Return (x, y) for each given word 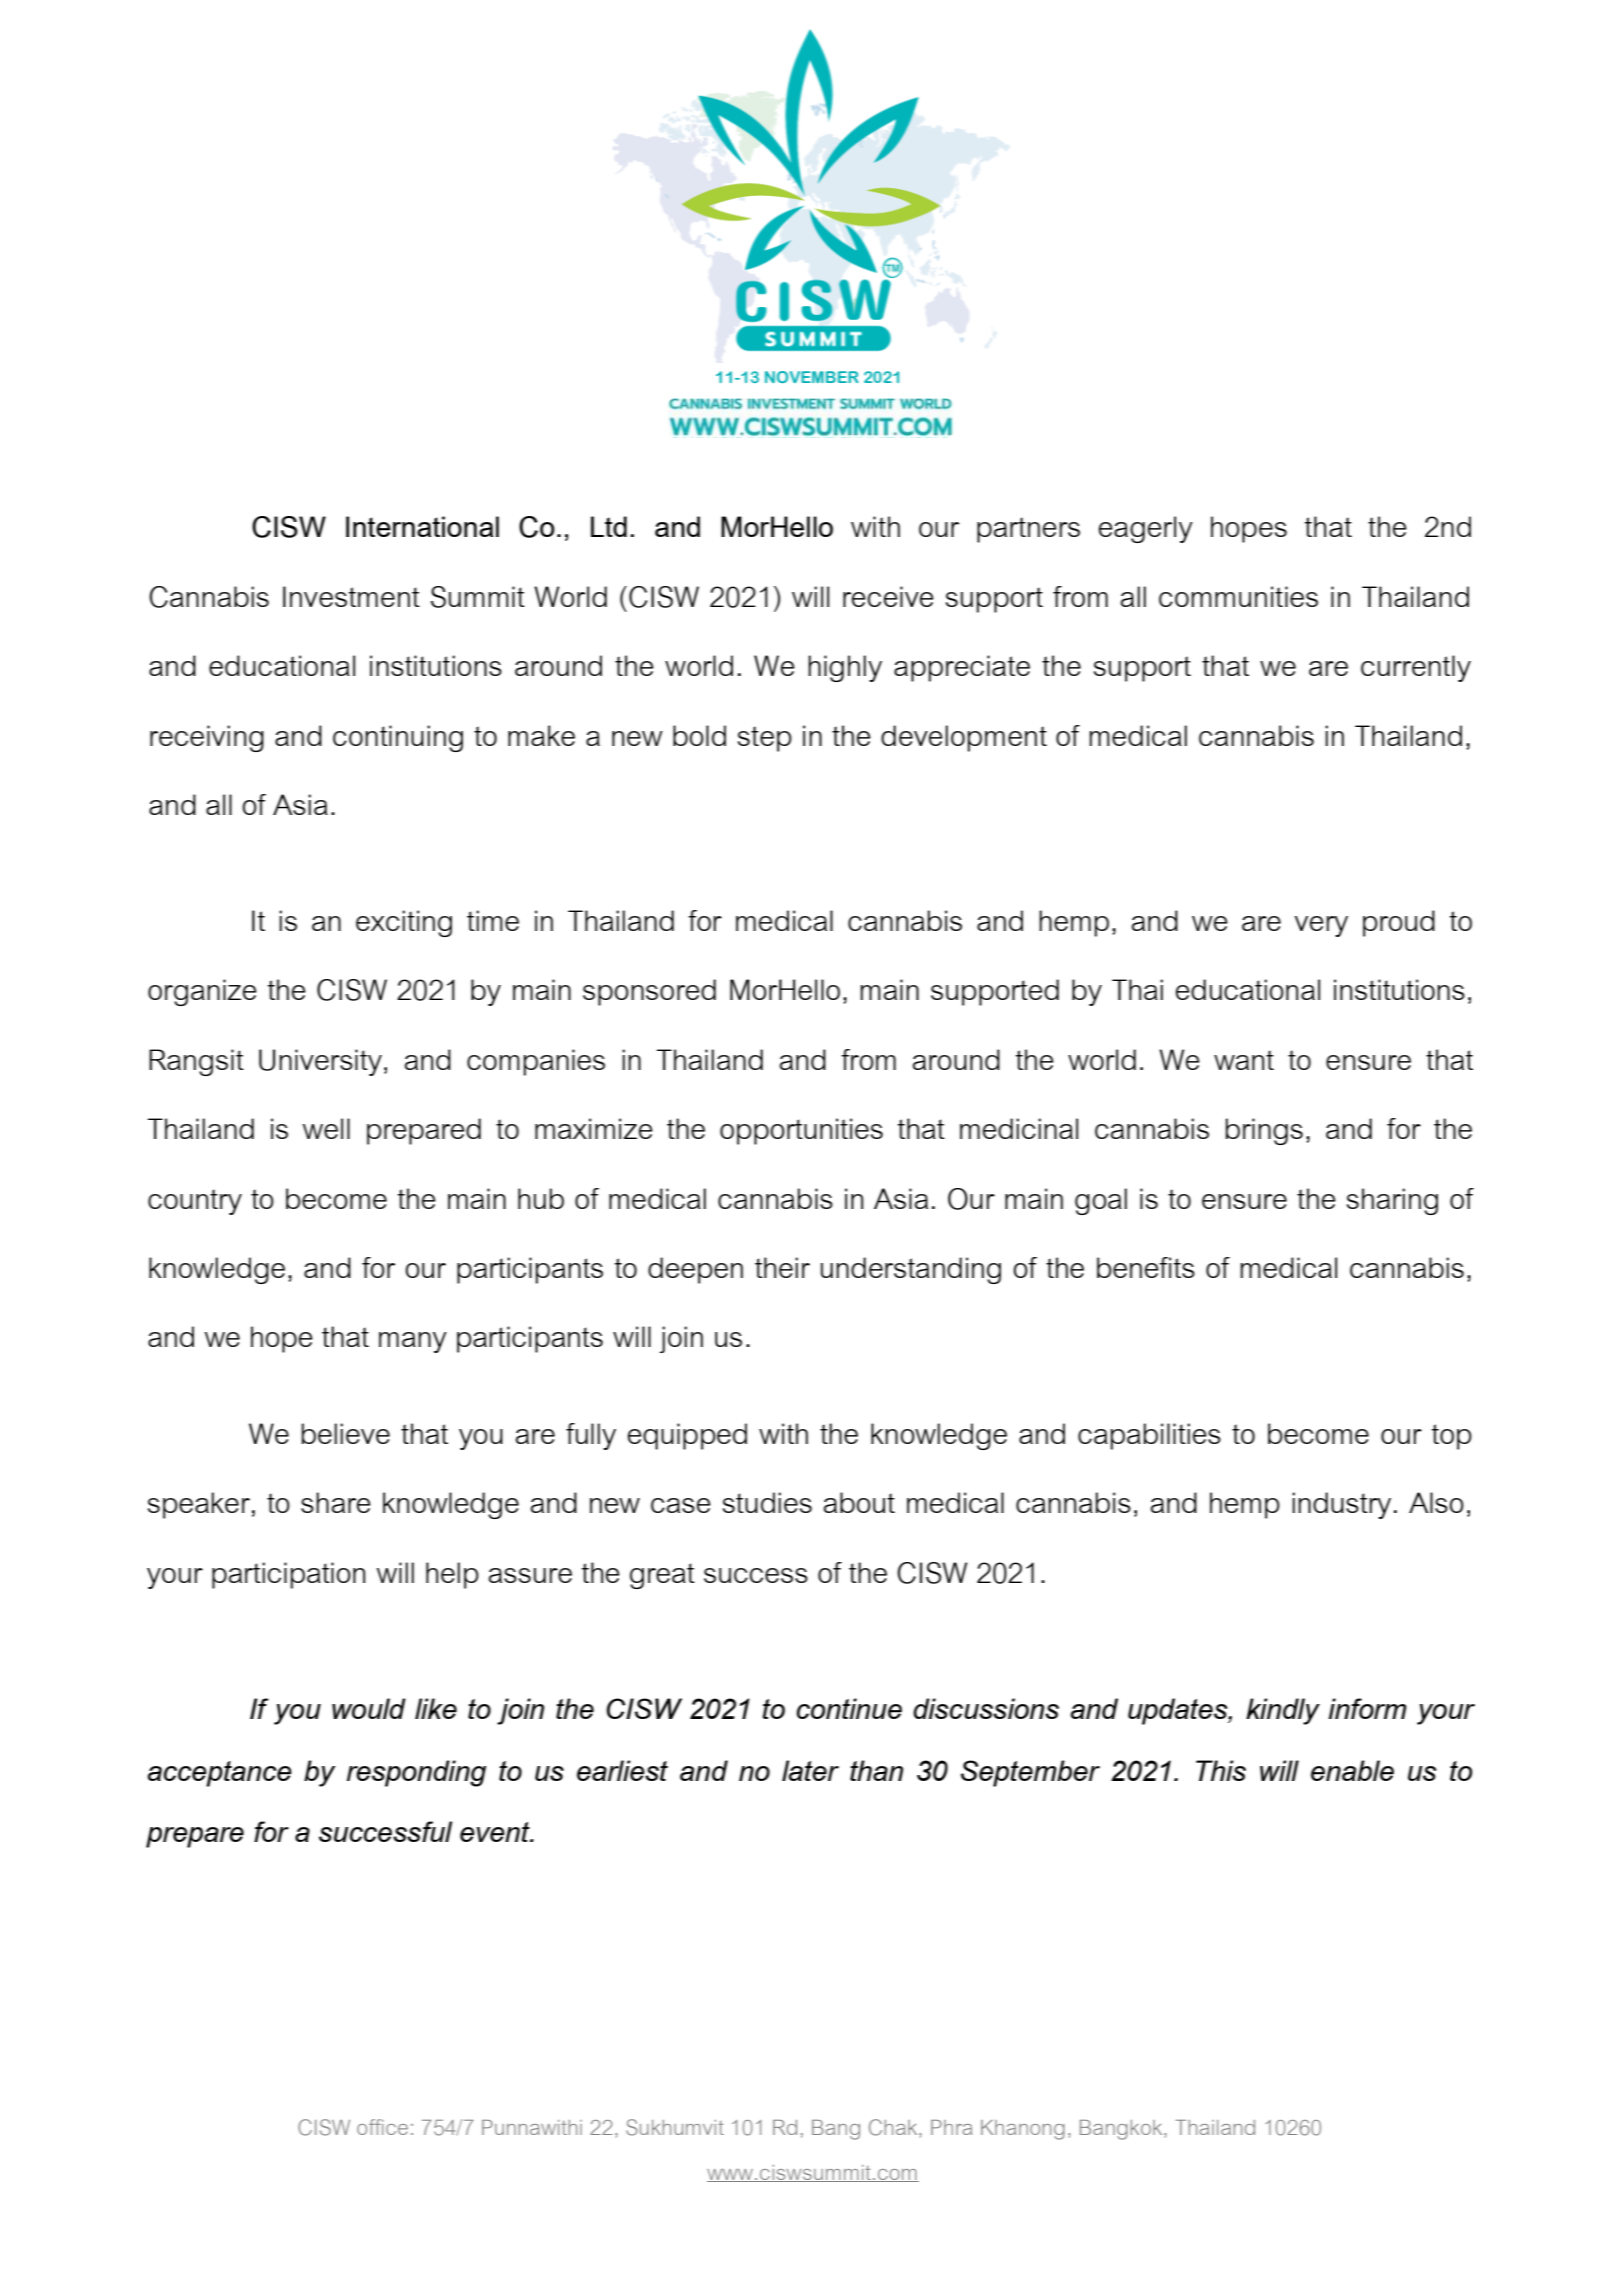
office (382, 2127)
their (782, 1267)
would (369, 1708)
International (422, 526)
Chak (894, 2127)
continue (849, 1708)
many (413, 1342)
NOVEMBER (811, 377)
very (1321, 926)
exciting (404, 923)
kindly (1283, 1711)
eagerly (1146, 529)
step (765, 739)
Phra (951, 2127)
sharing (1392, 1201)
